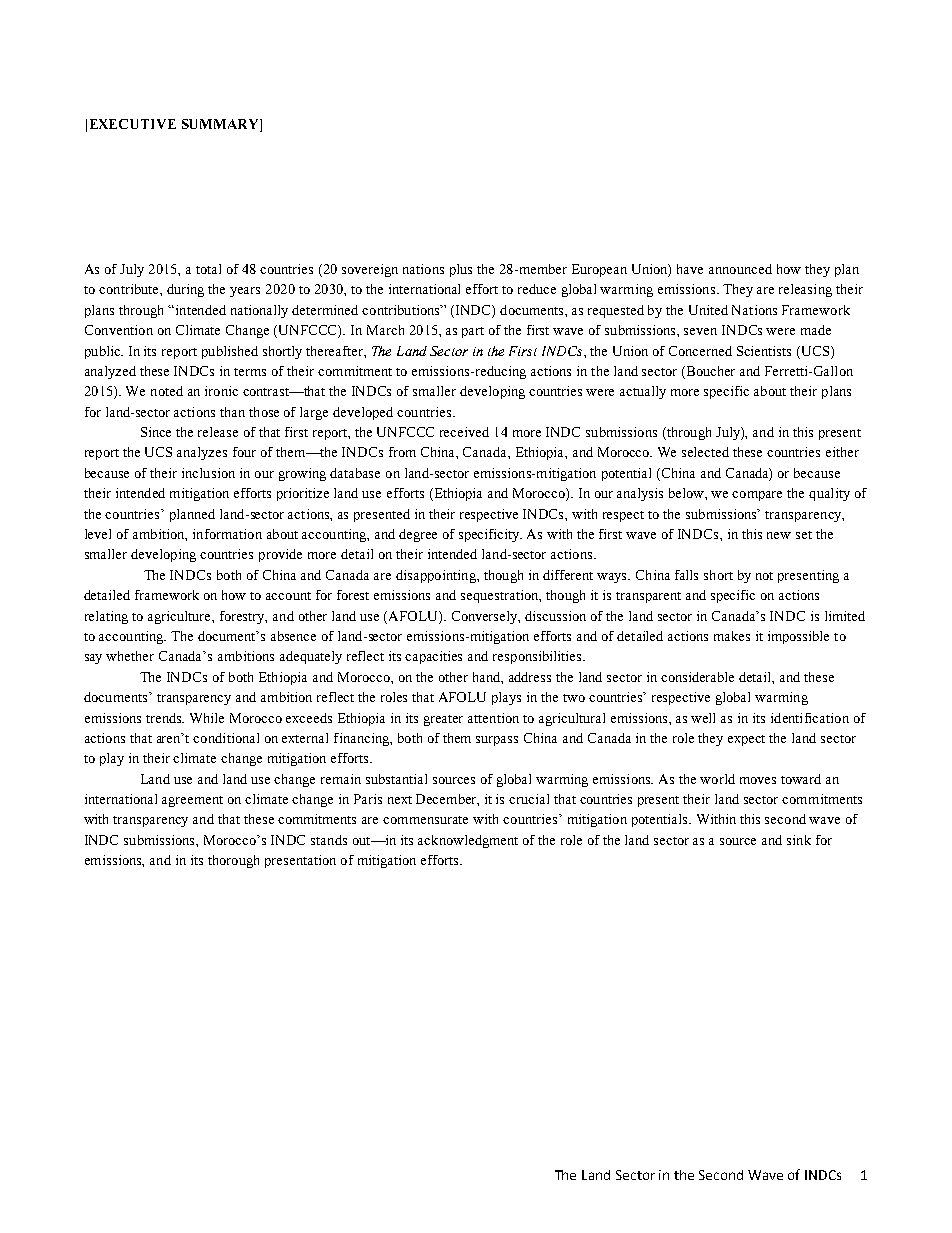 The width and height of the document is (952, 1233). Describe the element at coordinates (185, 290) in the document. I see `during` at that location.
